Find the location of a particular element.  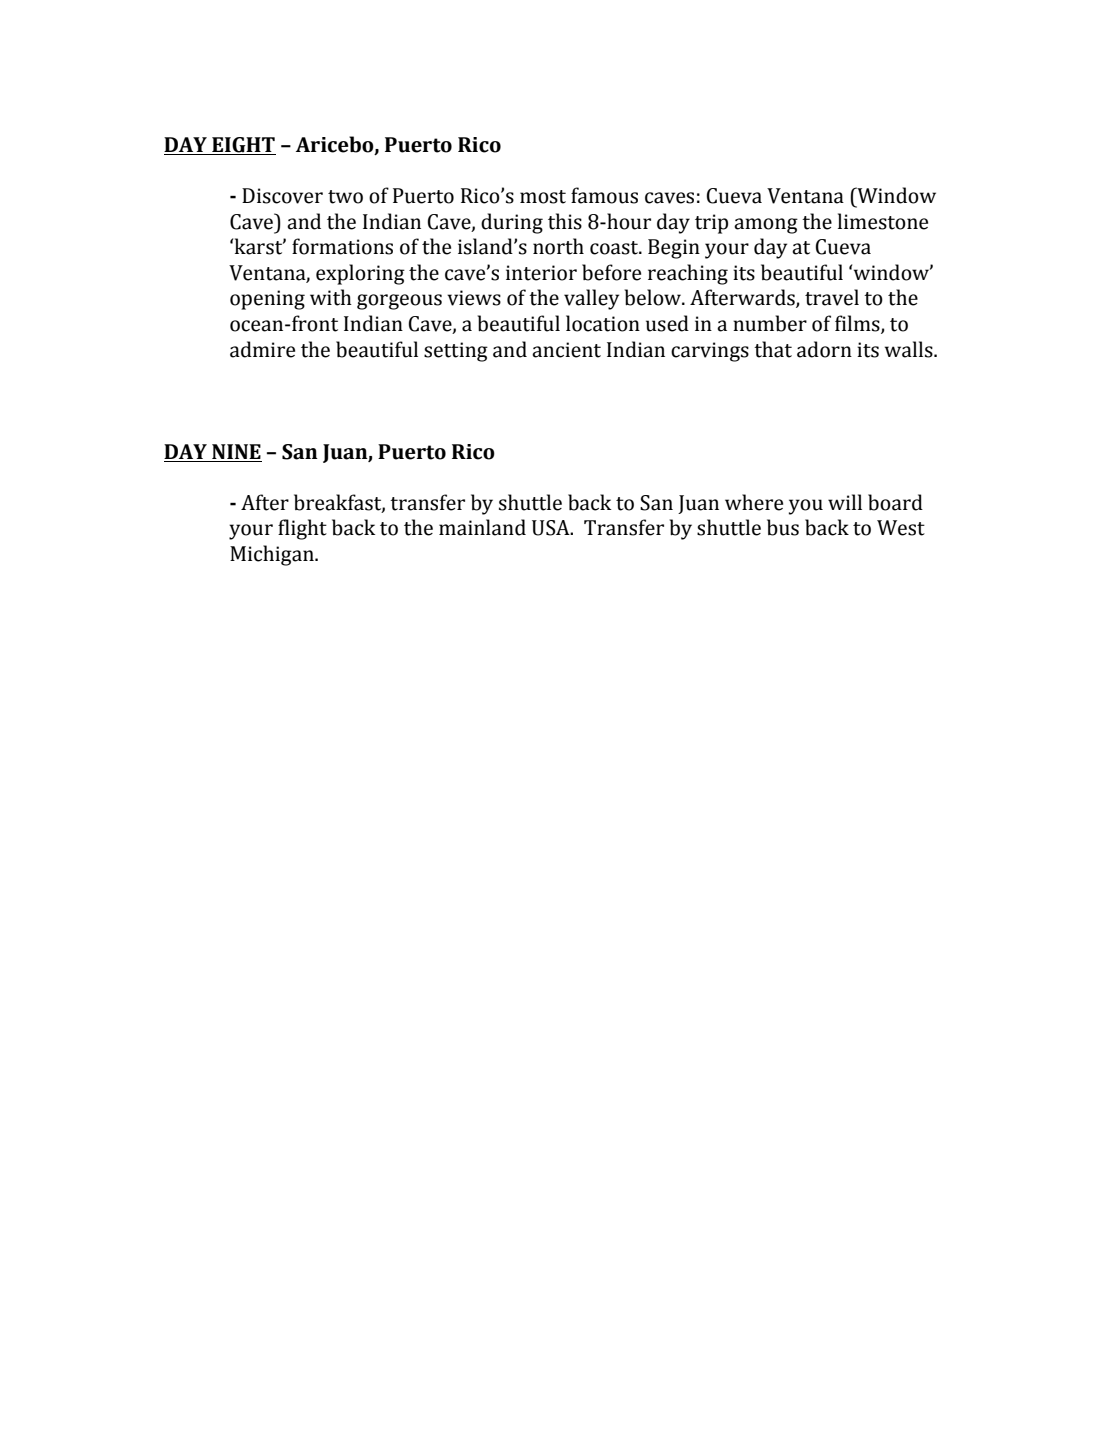

ancient is located at coordinates (566, 350).
